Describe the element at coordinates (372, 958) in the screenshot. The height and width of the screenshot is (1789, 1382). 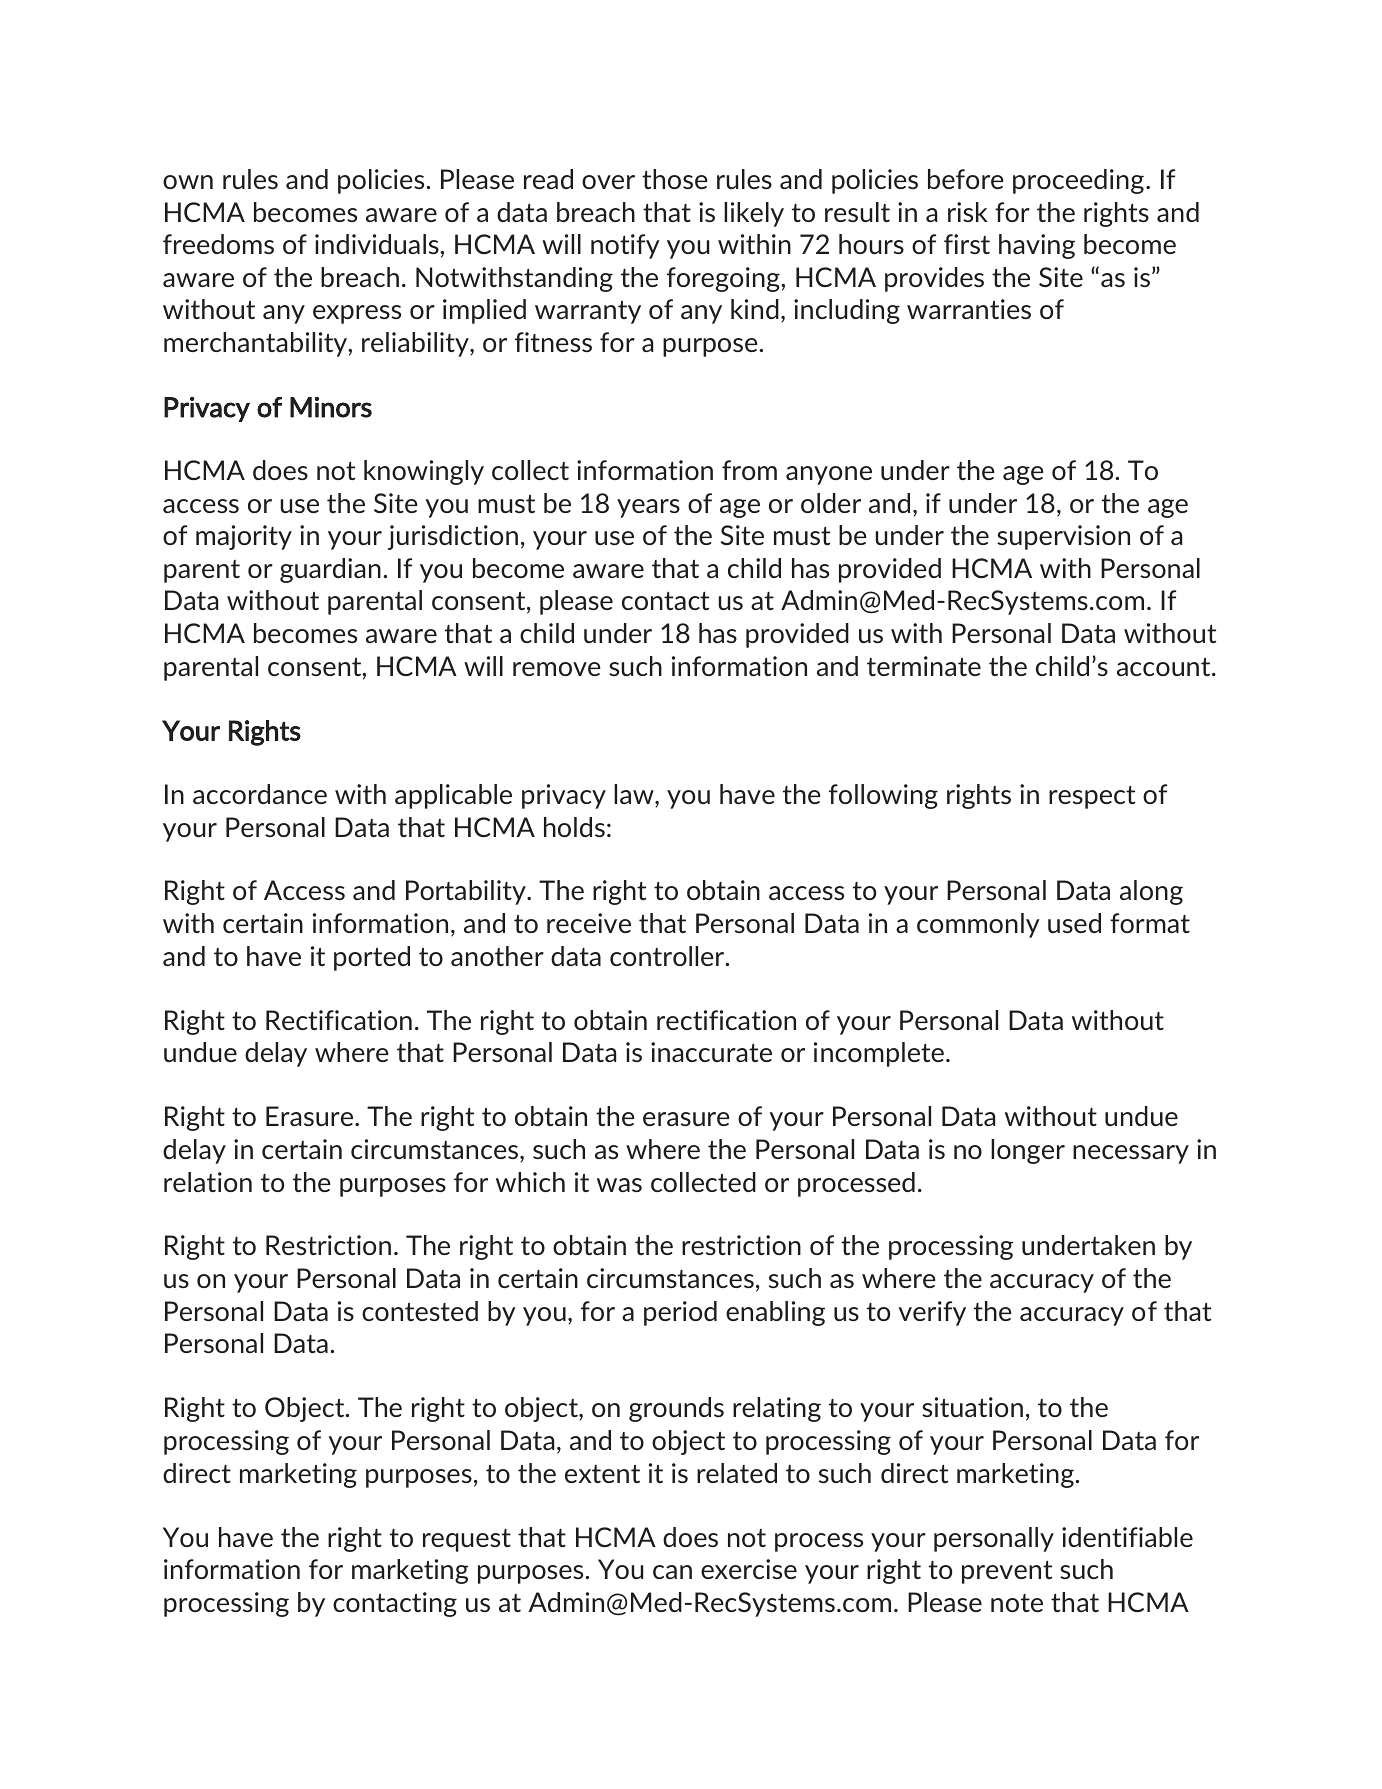
I see `ported` at that location.
